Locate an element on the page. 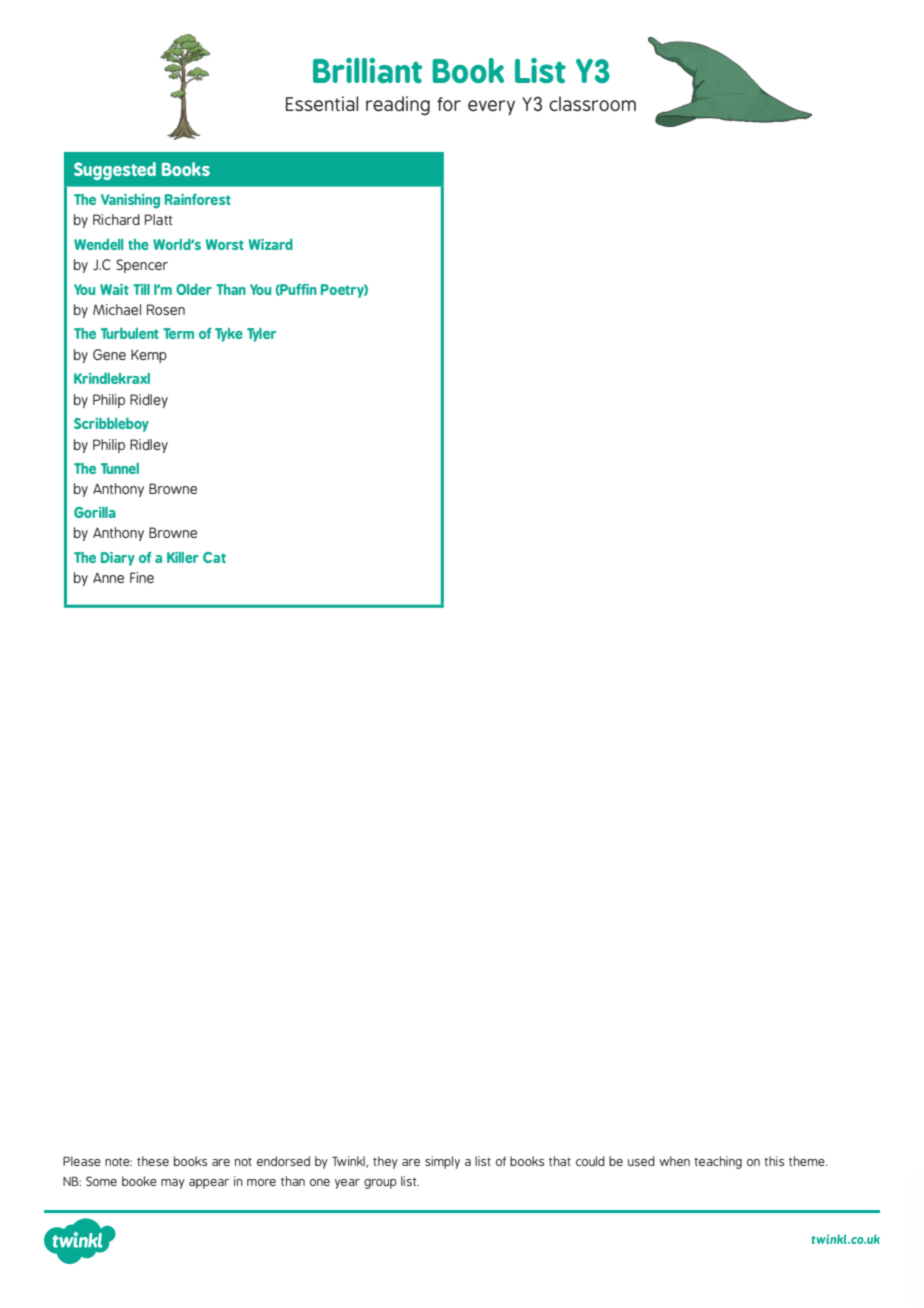 Image resolution: width=924 pixels, height=1308 pixels. every is located at coordinates (491, 107).
